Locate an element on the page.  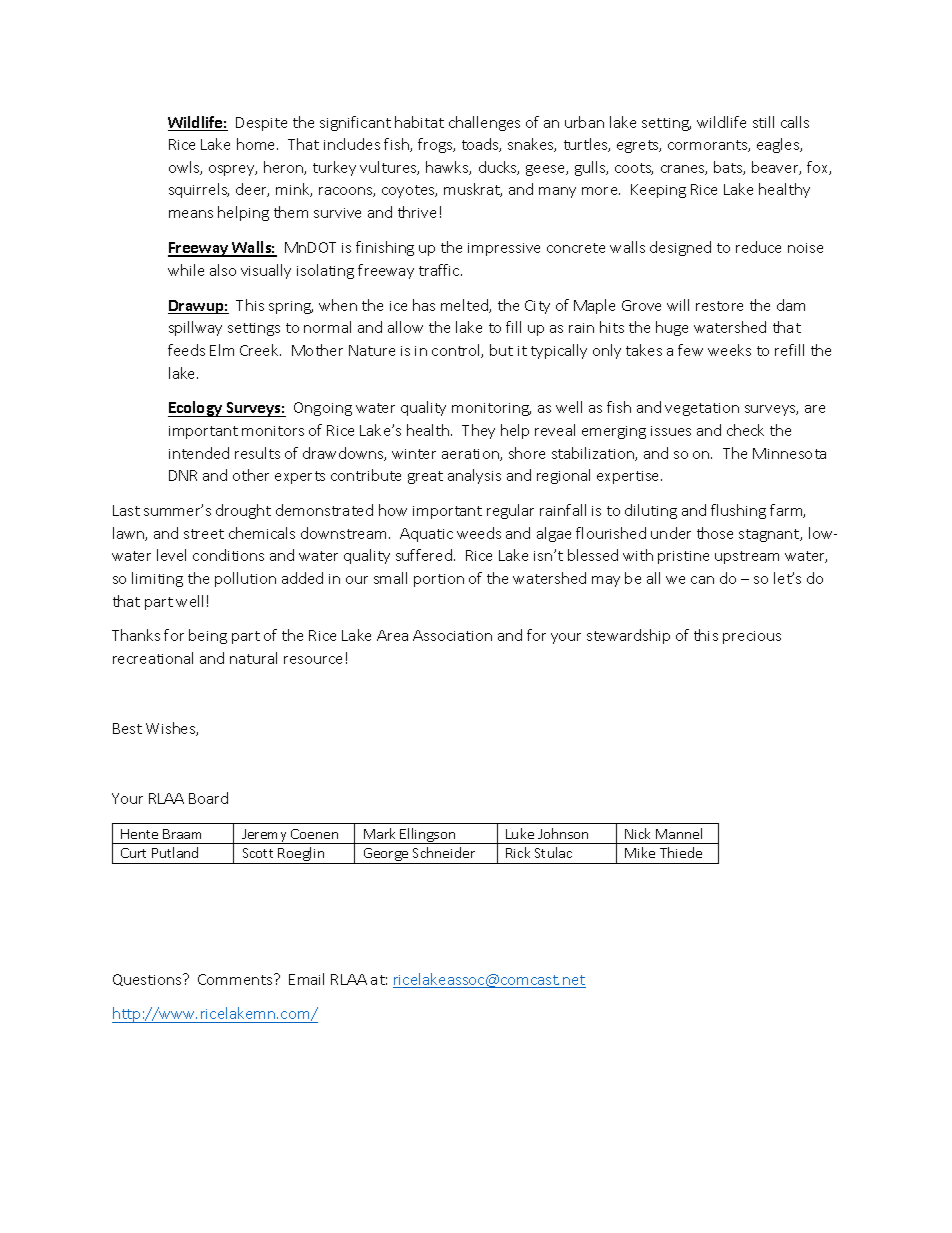
Ecology is located at coordinates (196, 409).
